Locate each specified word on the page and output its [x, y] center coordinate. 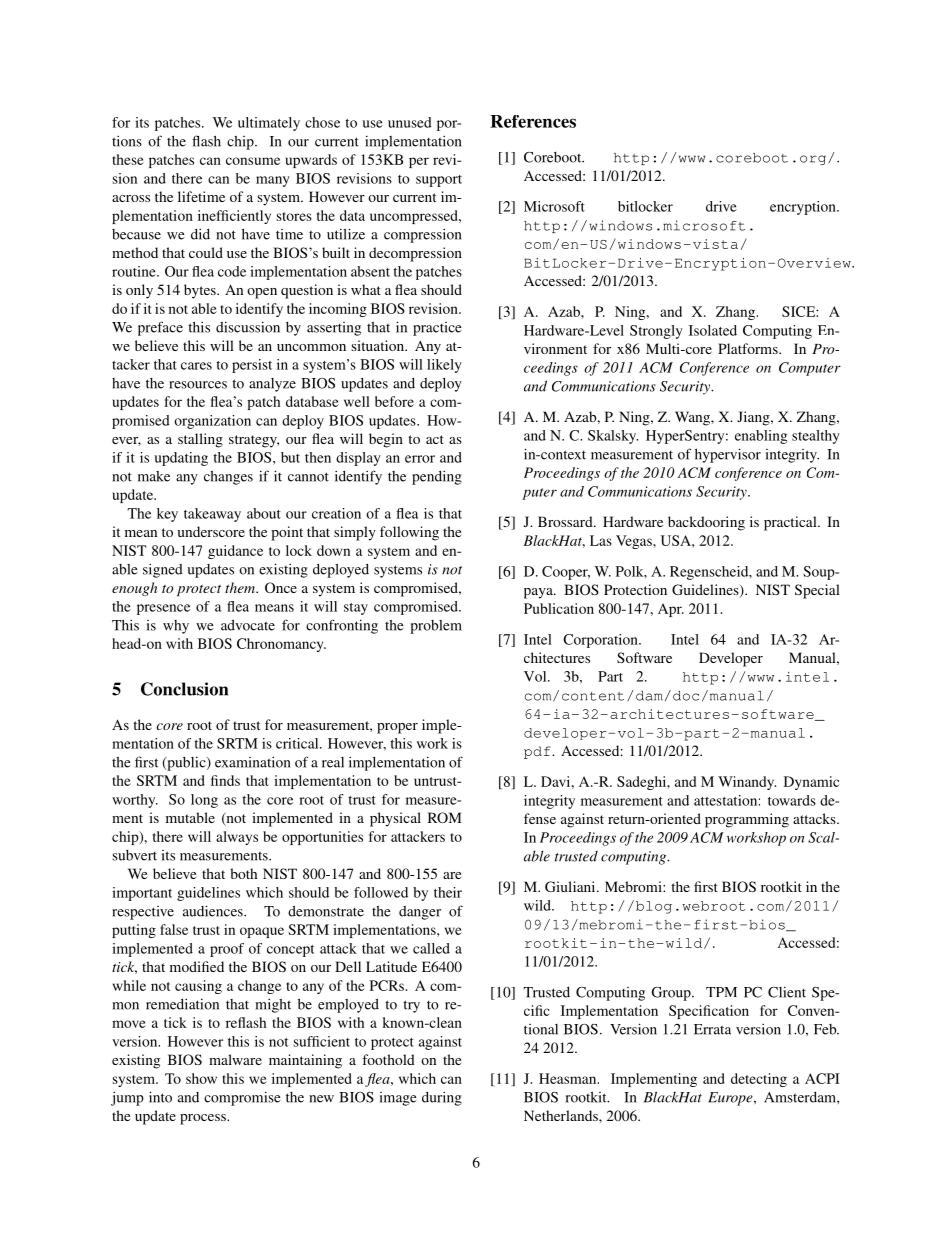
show [201, 1078]
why [176, 627]
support [439, 181]
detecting [759, 1080]
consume [253, 161]
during [442, 1098]
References [533, 121]
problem [436, 627]
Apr [671, 610]
